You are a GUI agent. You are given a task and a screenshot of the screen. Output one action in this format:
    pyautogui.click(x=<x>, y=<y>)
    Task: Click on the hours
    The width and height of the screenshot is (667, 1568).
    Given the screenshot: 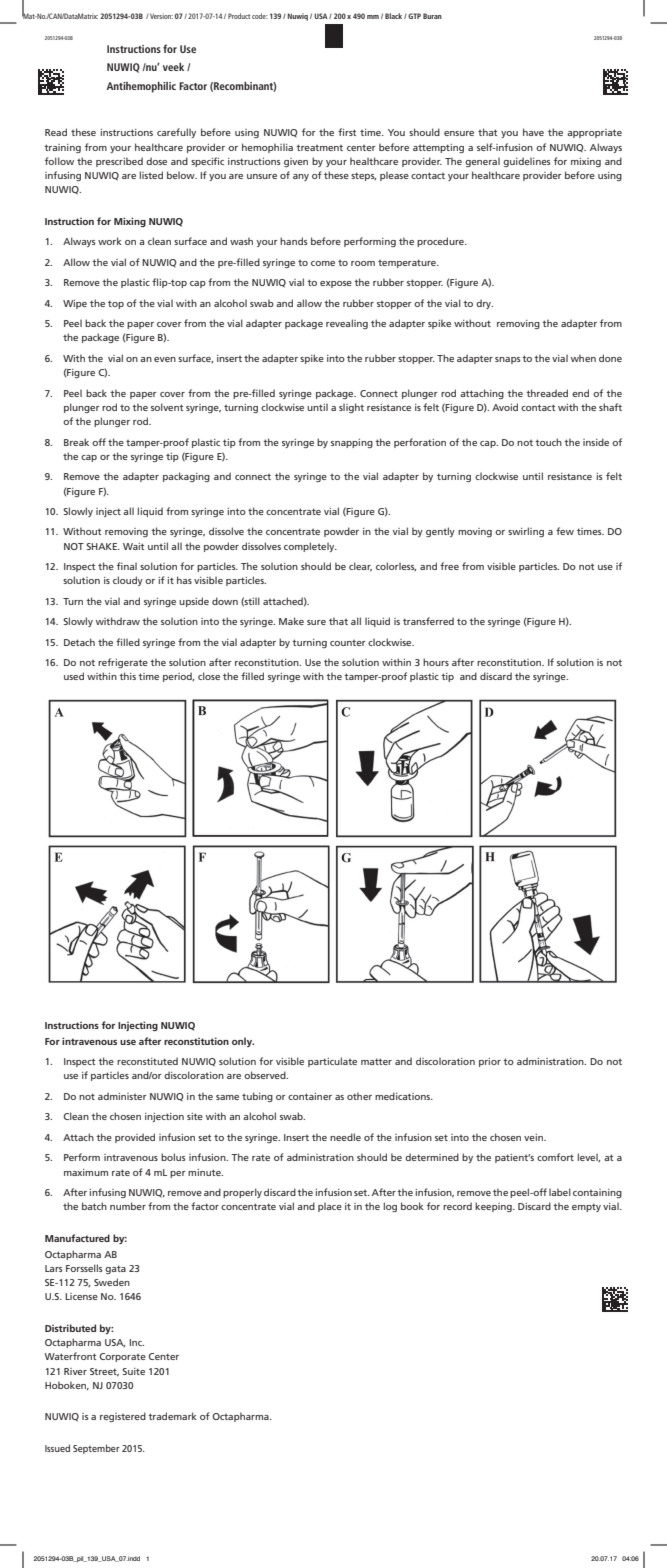 What is the action you would take?
    pyautogui.click(x=436, y=662)
